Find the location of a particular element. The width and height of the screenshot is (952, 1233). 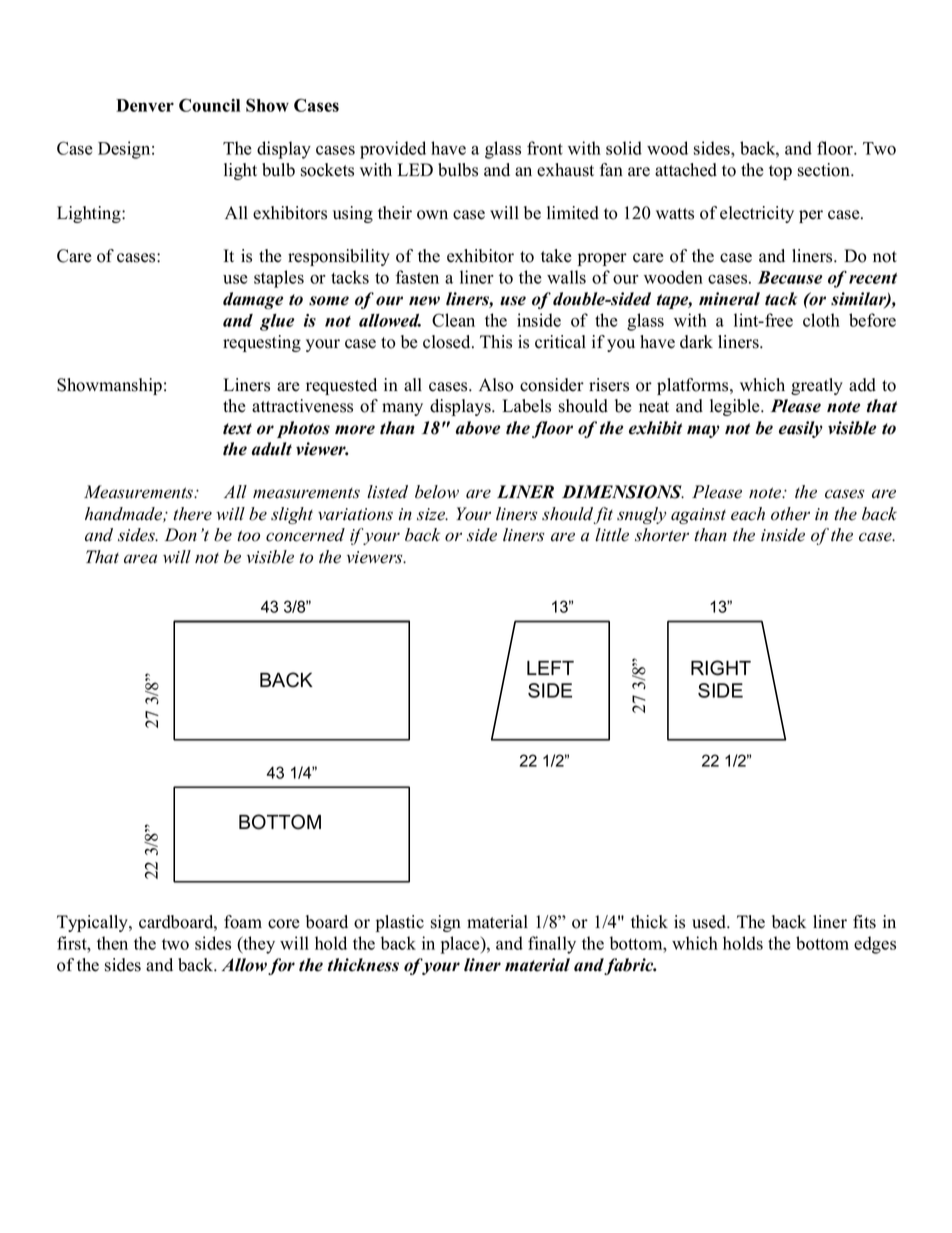

LEFT is located at coordinates (550, 668).
